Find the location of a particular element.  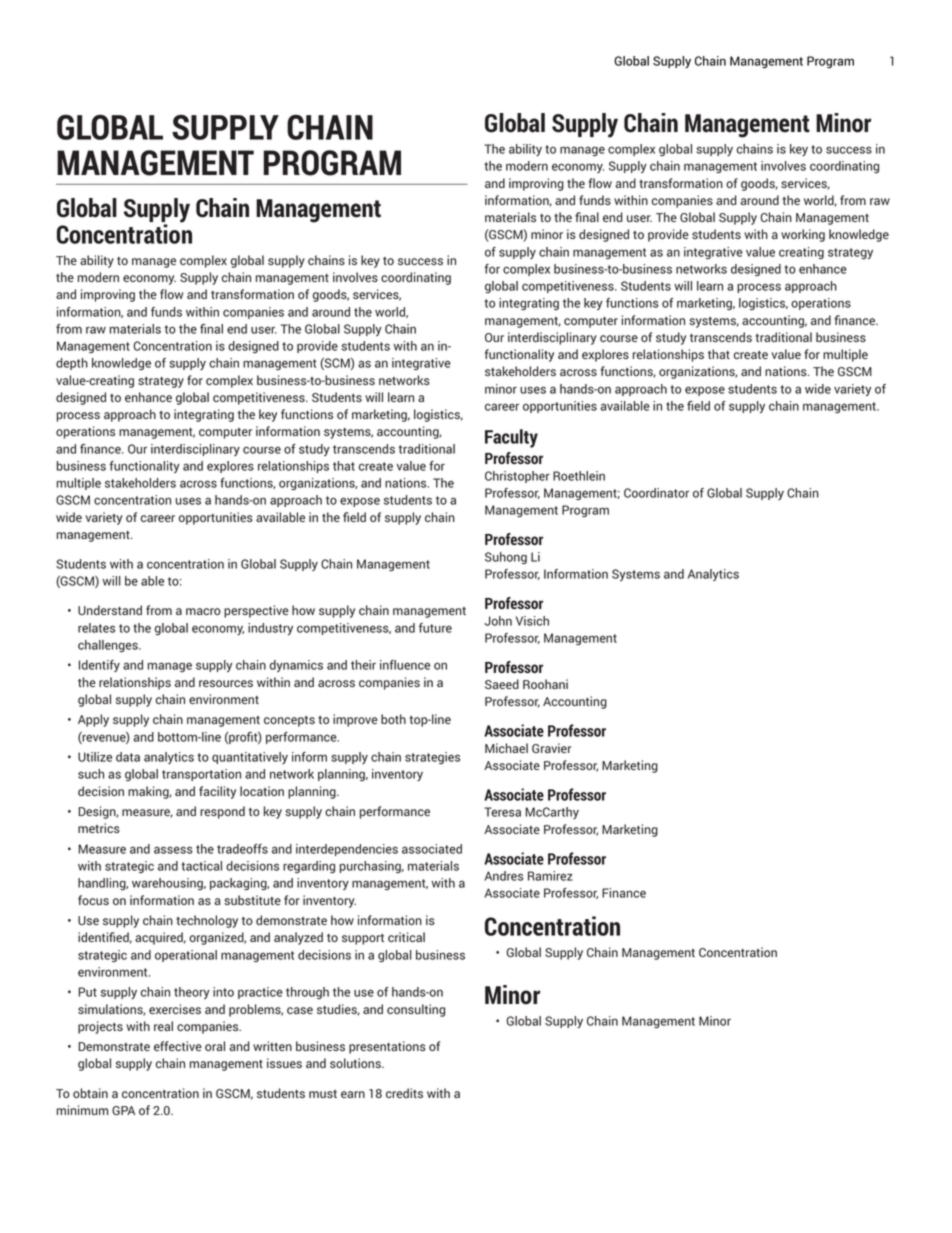

macro is located at coordinates (203, 611).
